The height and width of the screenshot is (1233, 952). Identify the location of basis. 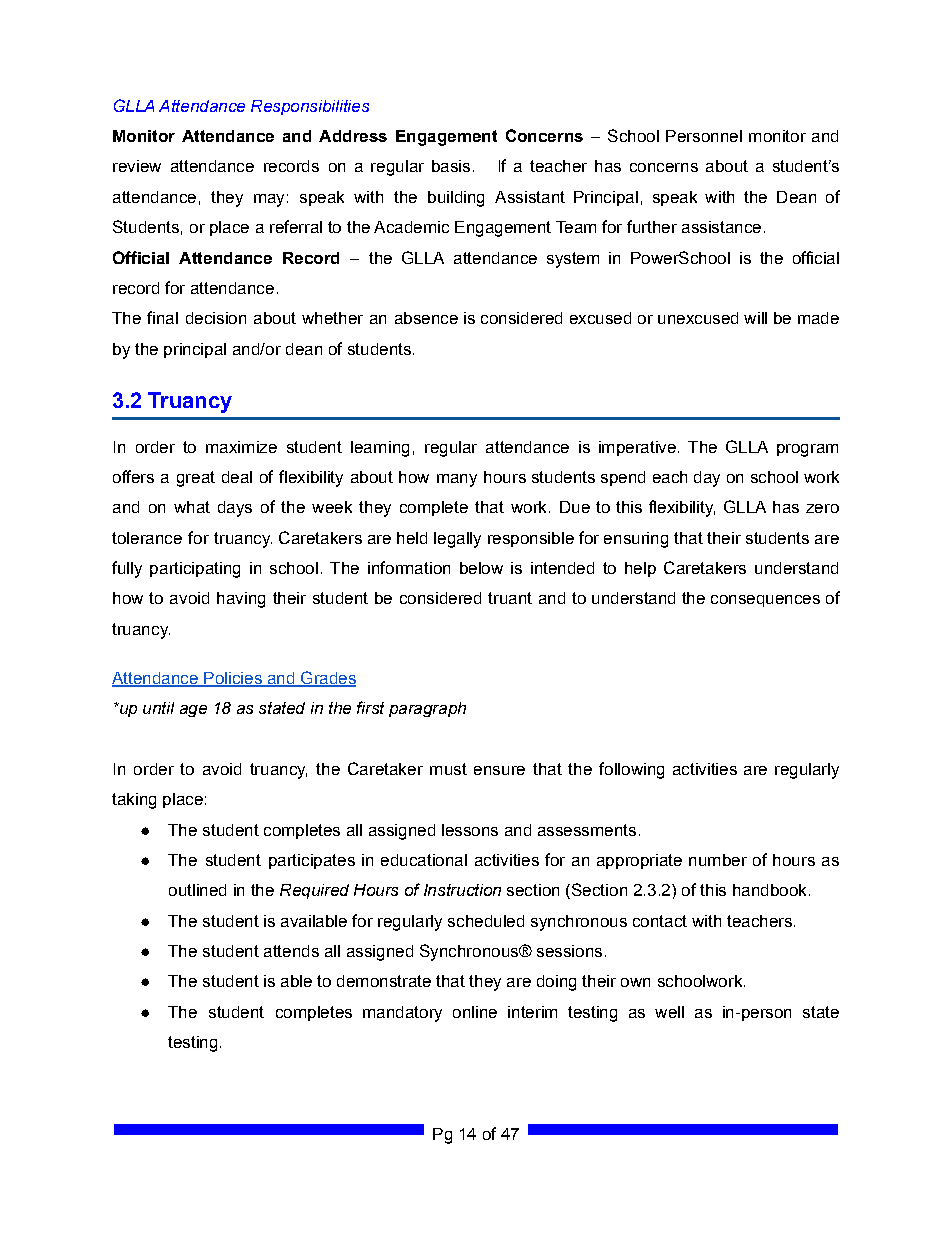
(451, 166).
